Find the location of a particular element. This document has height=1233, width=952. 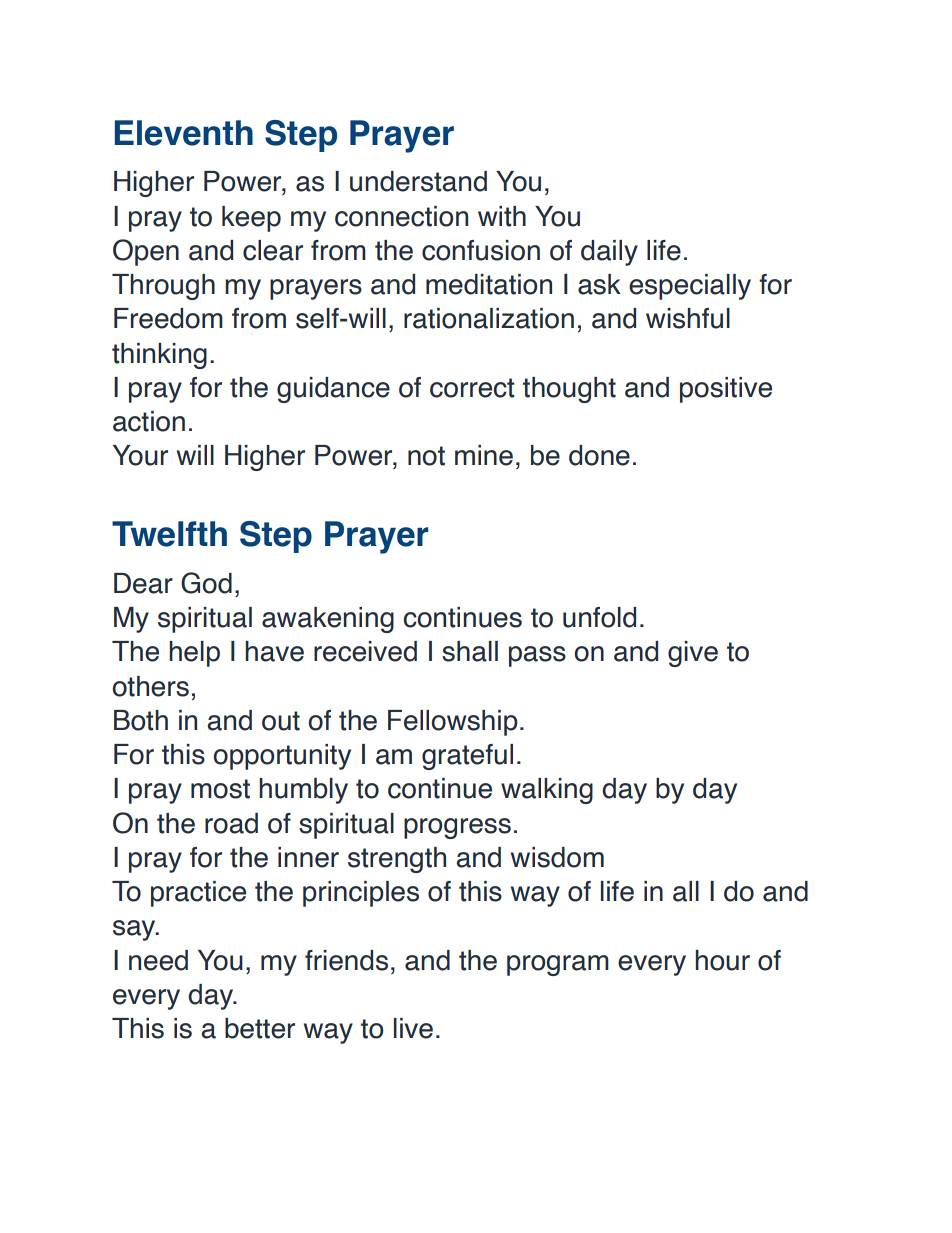

daily is located at coordinates (609, 253).
